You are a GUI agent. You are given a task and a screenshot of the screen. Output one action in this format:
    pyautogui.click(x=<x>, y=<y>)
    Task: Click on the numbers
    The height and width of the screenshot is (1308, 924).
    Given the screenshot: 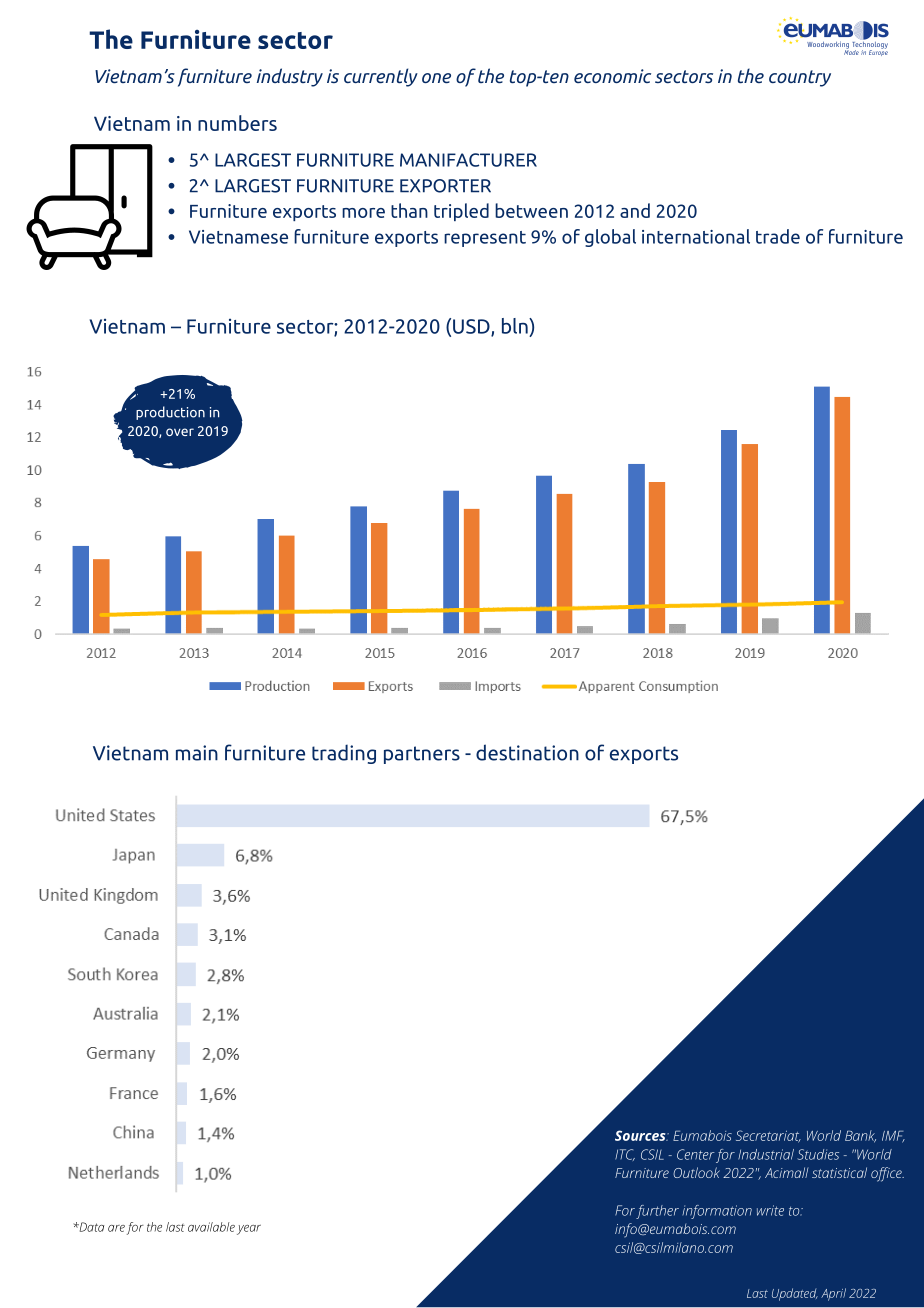 What is the action you would take?
    pyautogui.click(x=237, y=123)
